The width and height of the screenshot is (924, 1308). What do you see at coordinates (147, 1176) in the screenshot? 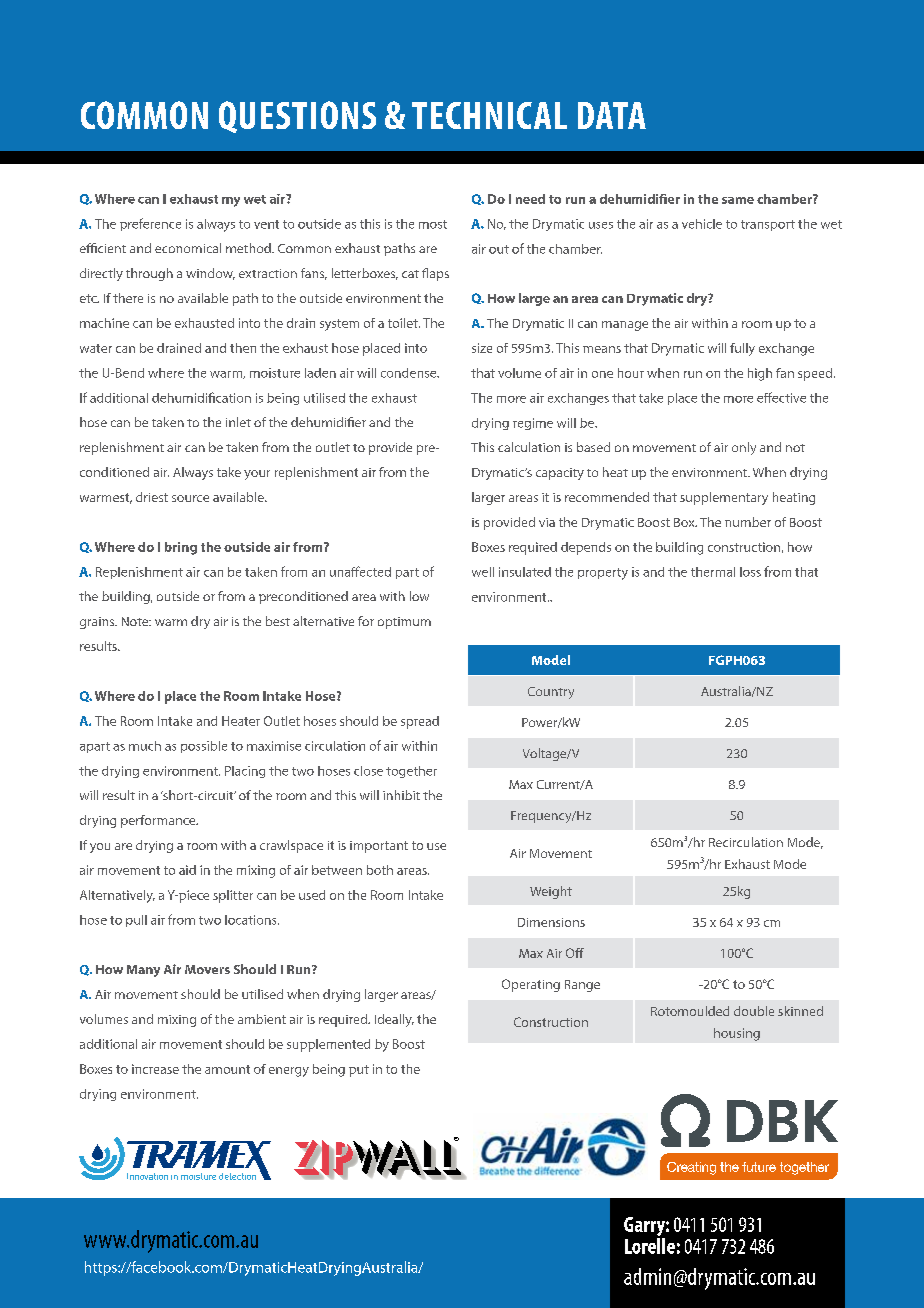
I see `Innovation` at bounding box center [147, 1176].
